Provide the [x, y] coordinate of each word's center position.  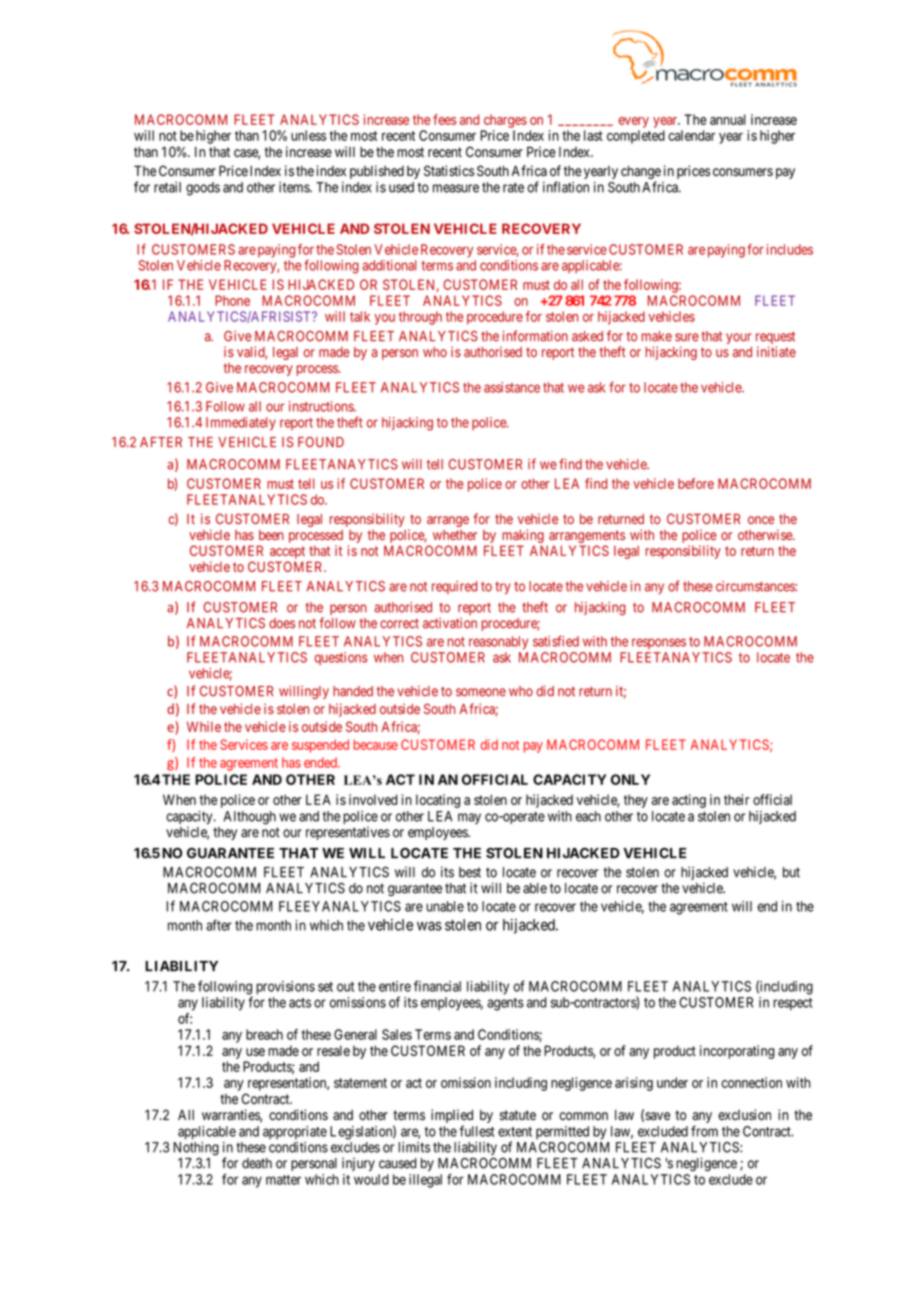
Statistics [449, 171]
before [696, 483]
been [271, 535]
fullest [477, 1131]
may [469, 818]
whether [455, 535]
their [737, 799]
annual [728, 119]
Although [249, 818]
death [257, 1163]
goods [203, 189]
